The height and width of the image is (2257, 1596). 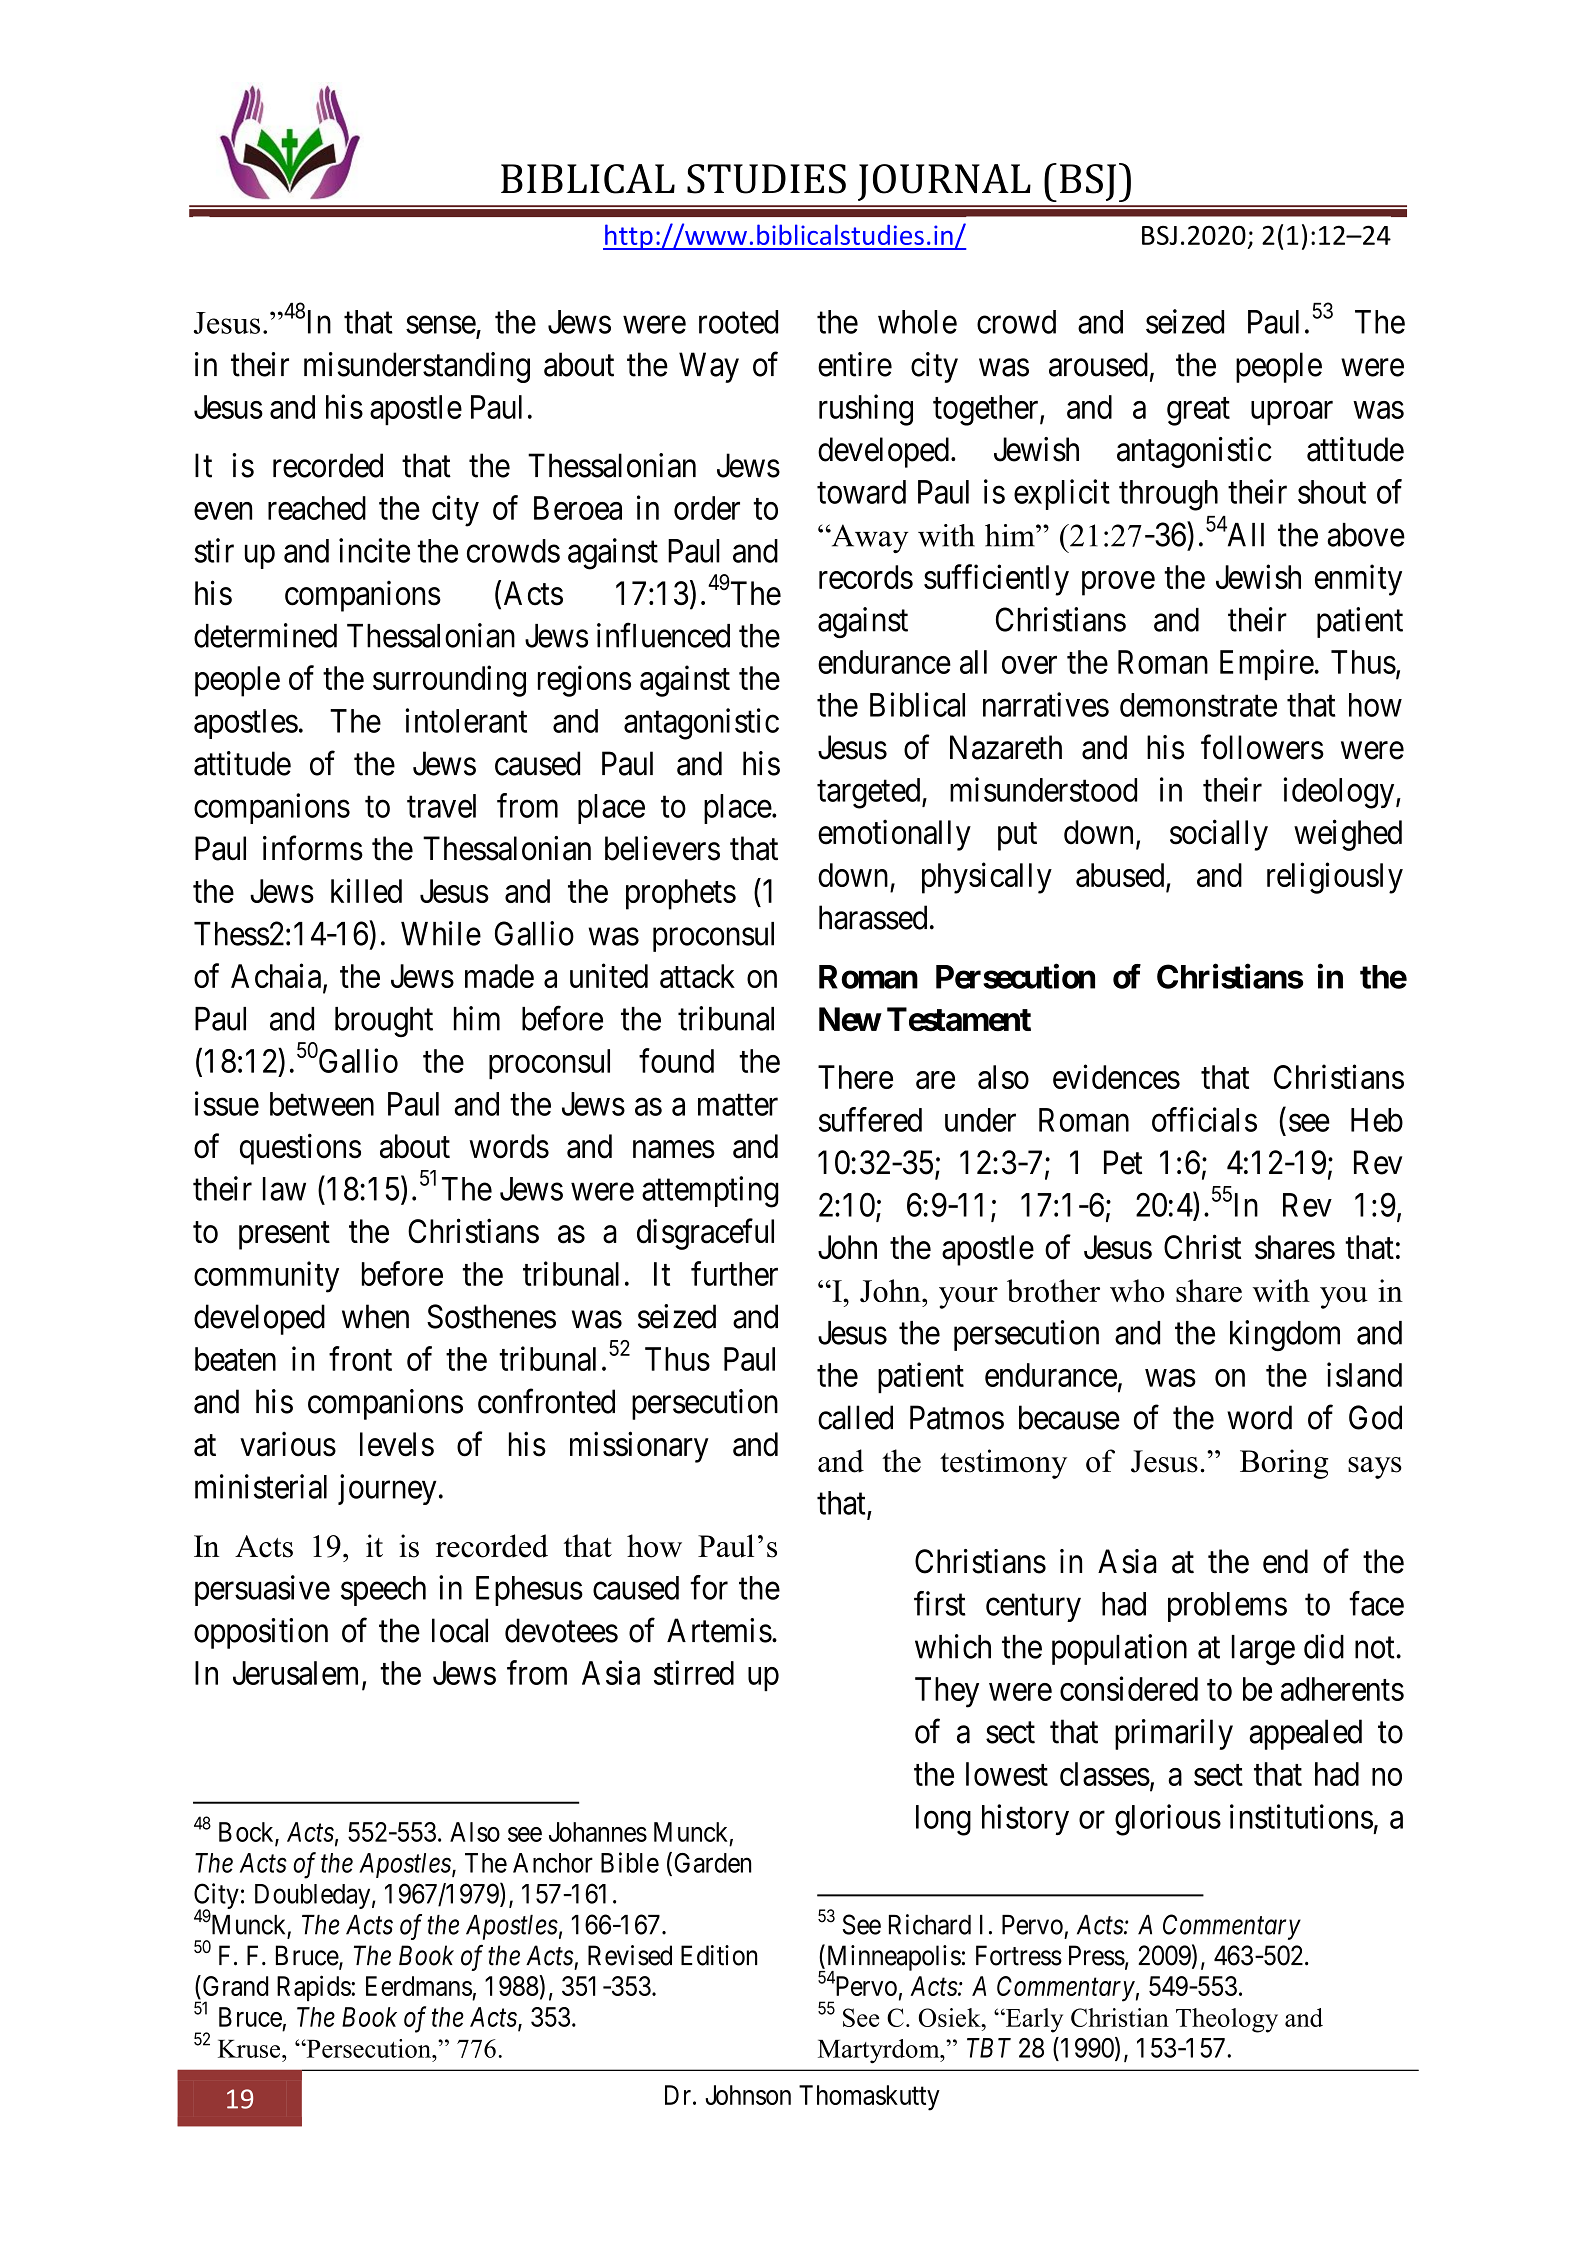 I want to click on reached, so click(x=317, y=508).
